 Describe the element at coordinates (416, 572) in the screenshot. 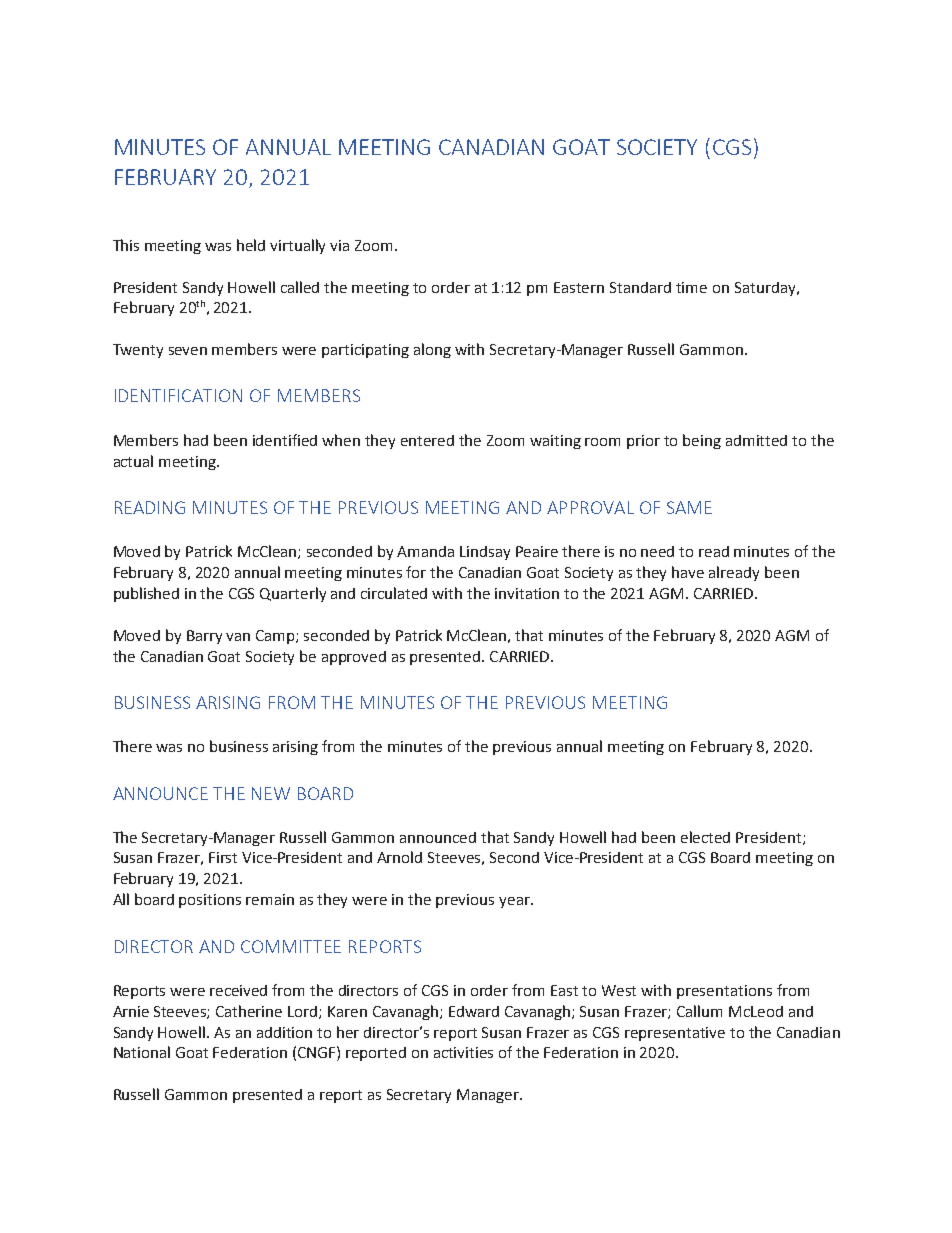

I see `for` at that location.
